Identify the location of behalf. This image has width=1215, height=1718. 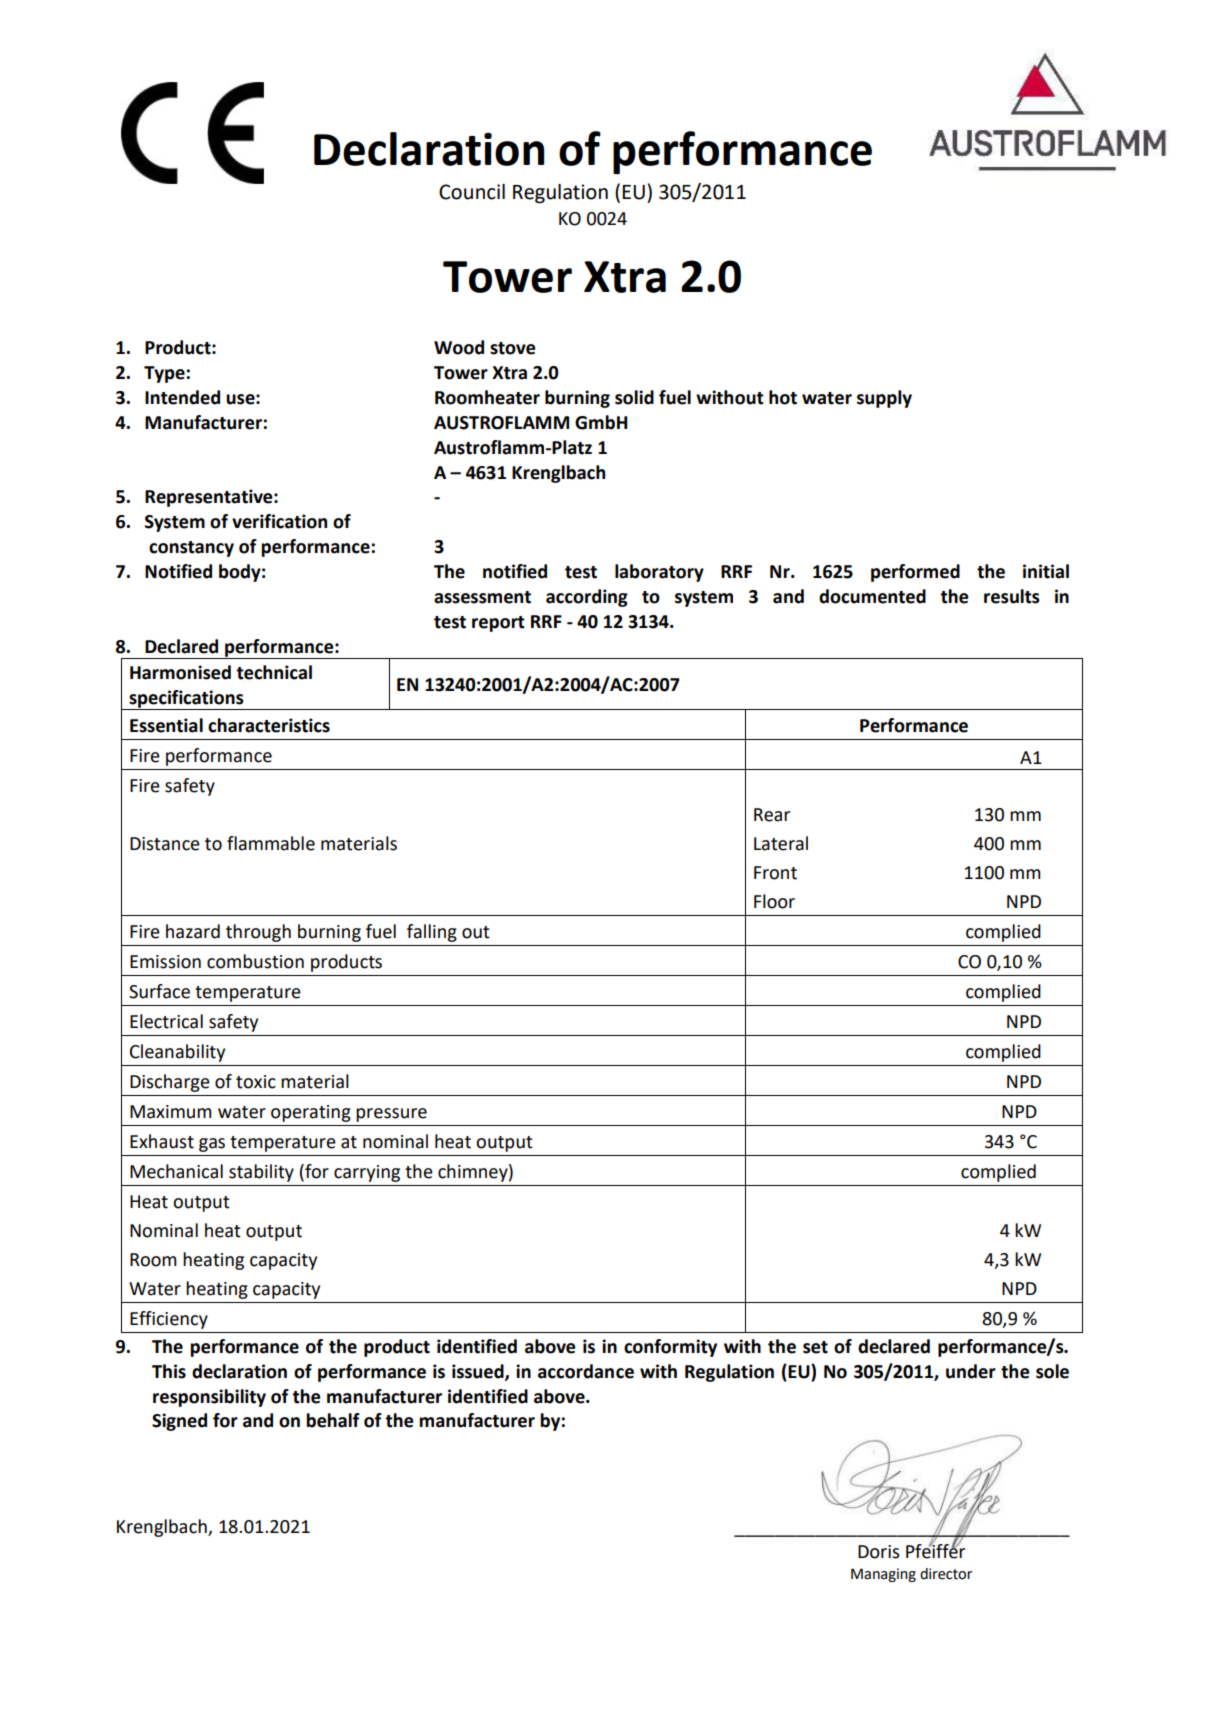
(333, 1420).
